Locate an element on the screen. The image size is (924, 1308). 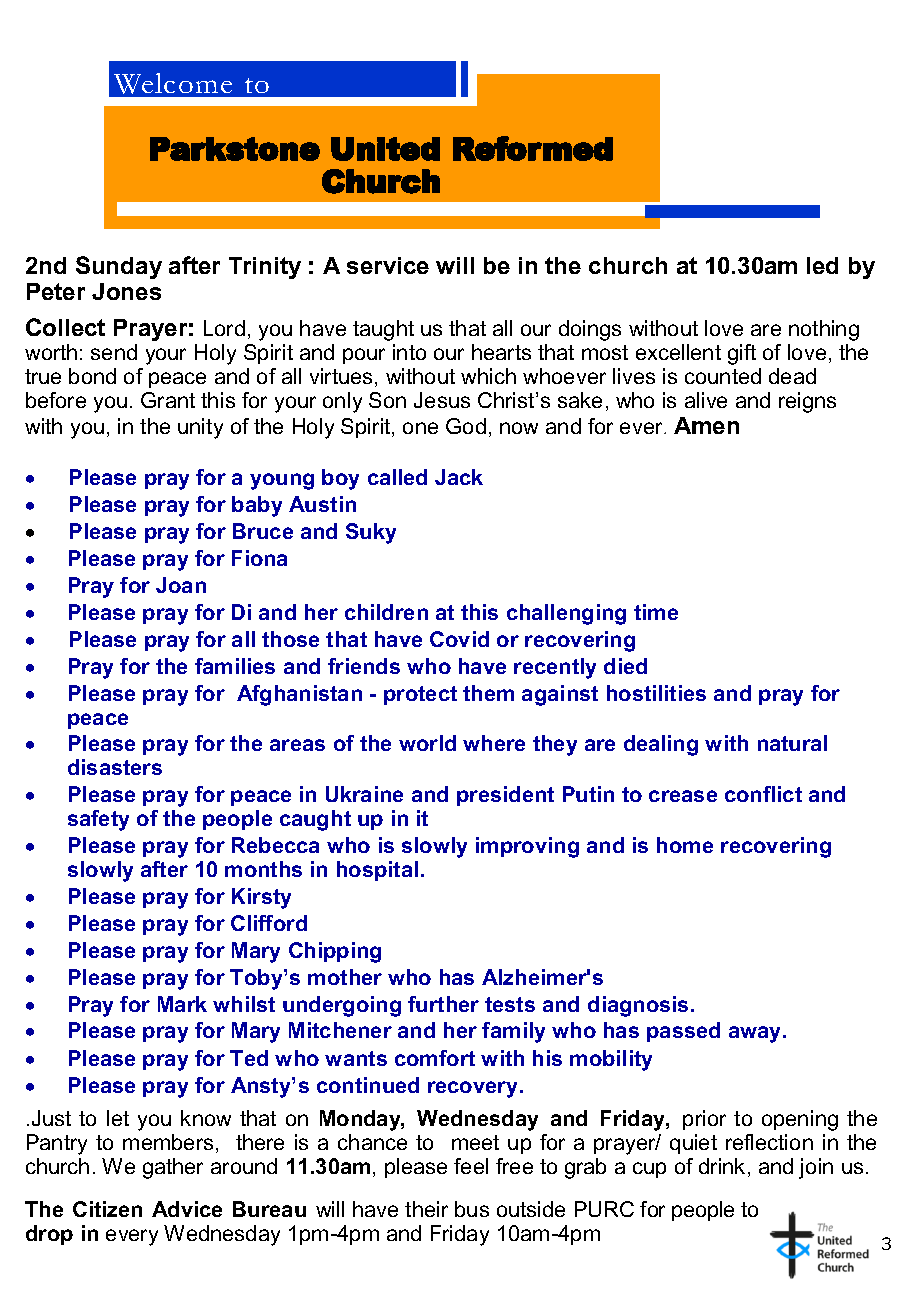
United is located at coordinates (385, 149).
